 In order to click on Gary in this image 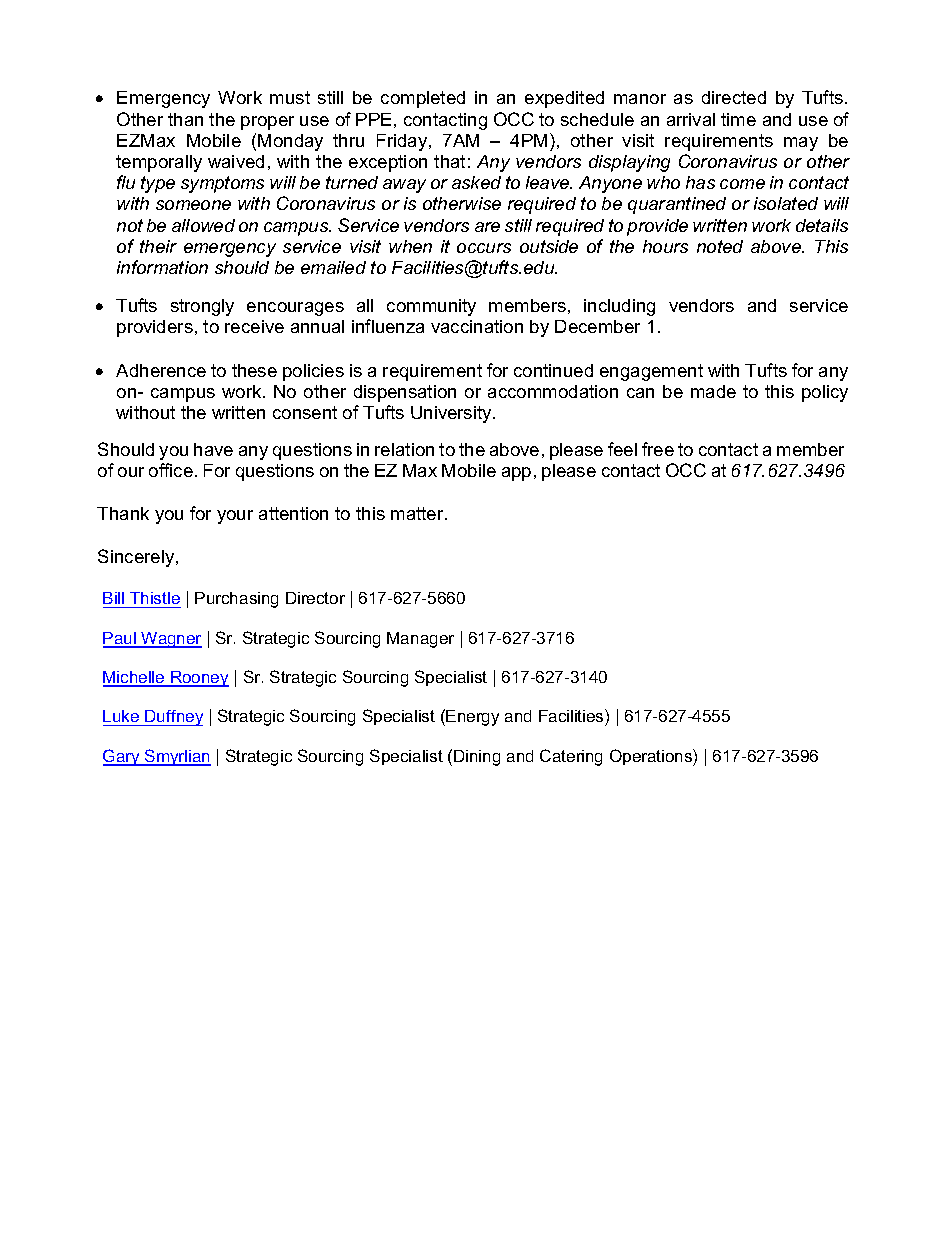, I will do `click(122, 757)`.
